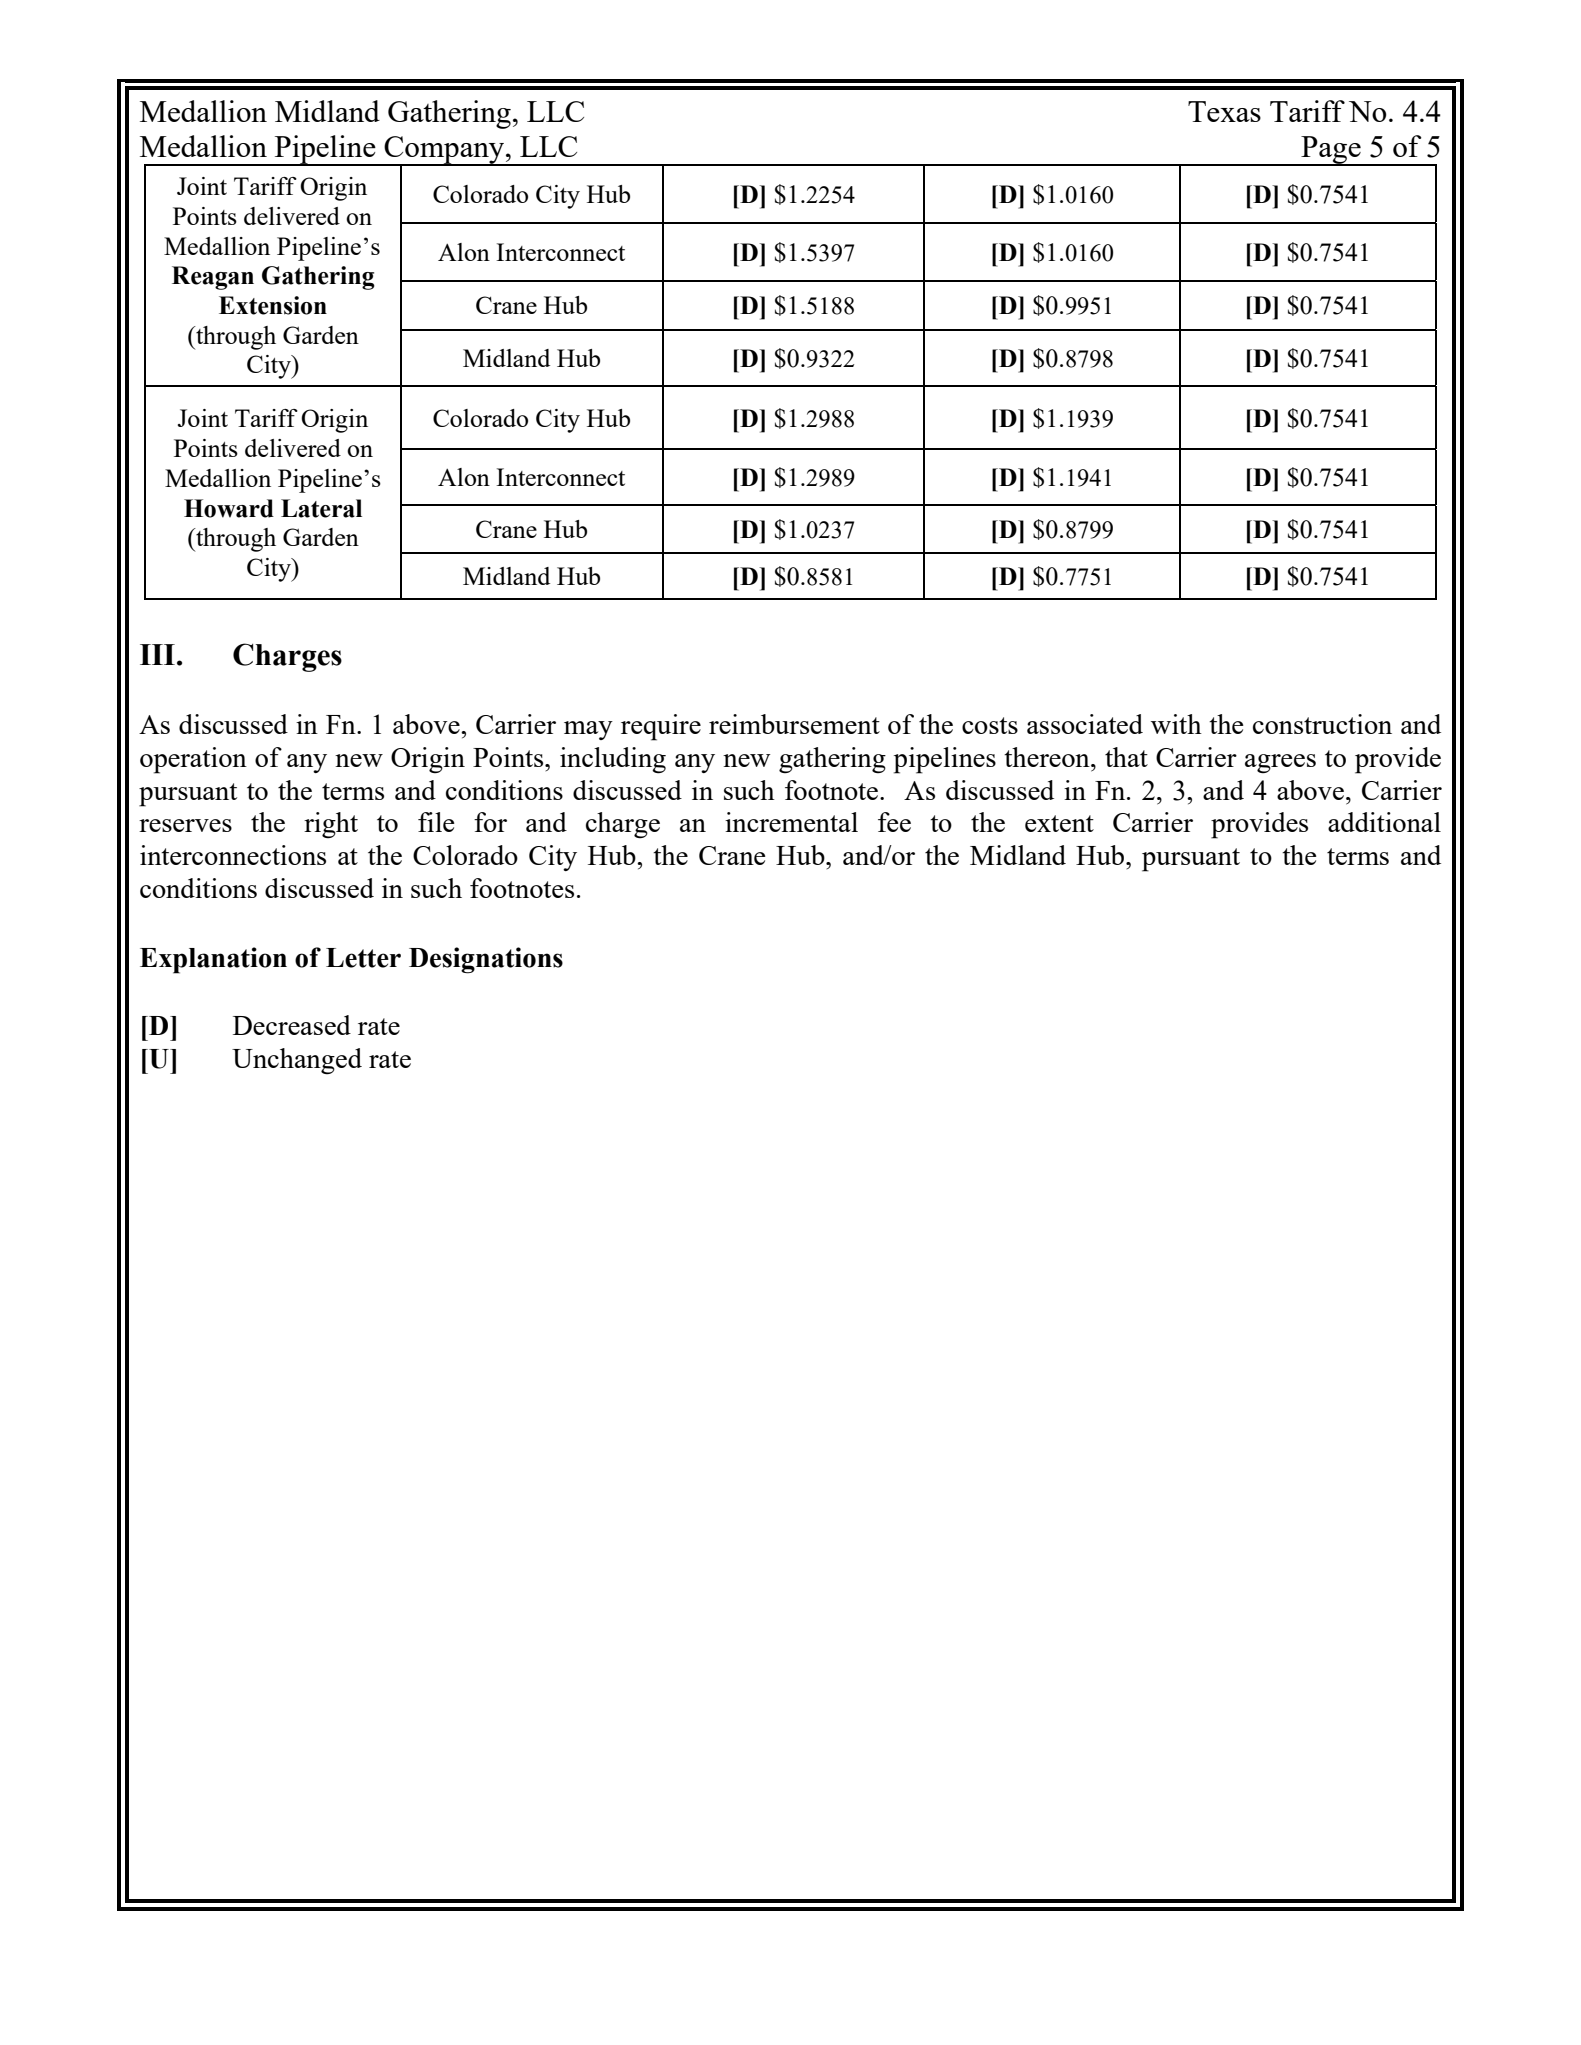 This screenshot has height=2045, width=1581. Describe the element at coordinates (331, 825) in the screenshot. I see `right` at that location.
